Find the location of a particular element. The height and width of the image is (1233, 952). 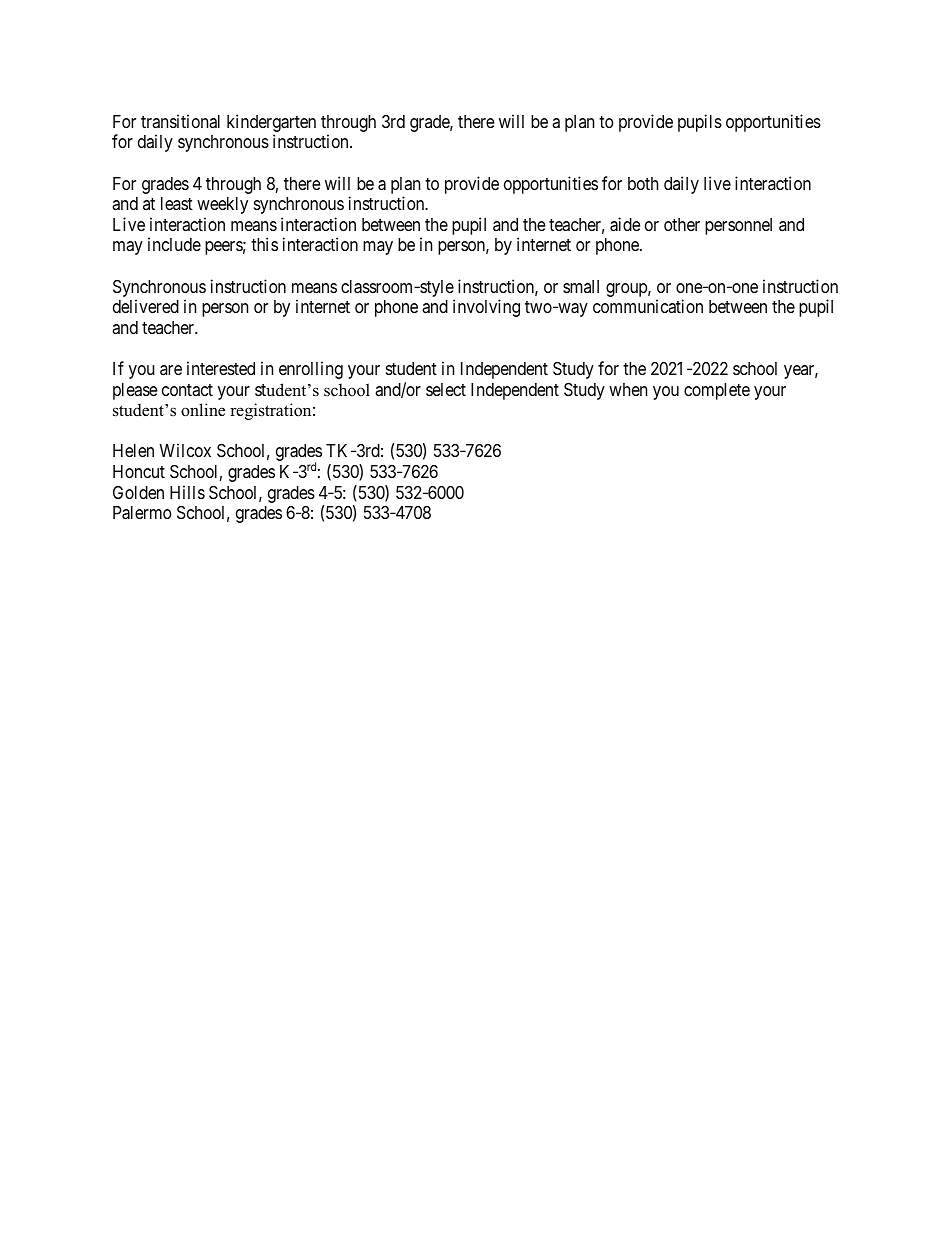

involving is located at coordinates (486, 308).
